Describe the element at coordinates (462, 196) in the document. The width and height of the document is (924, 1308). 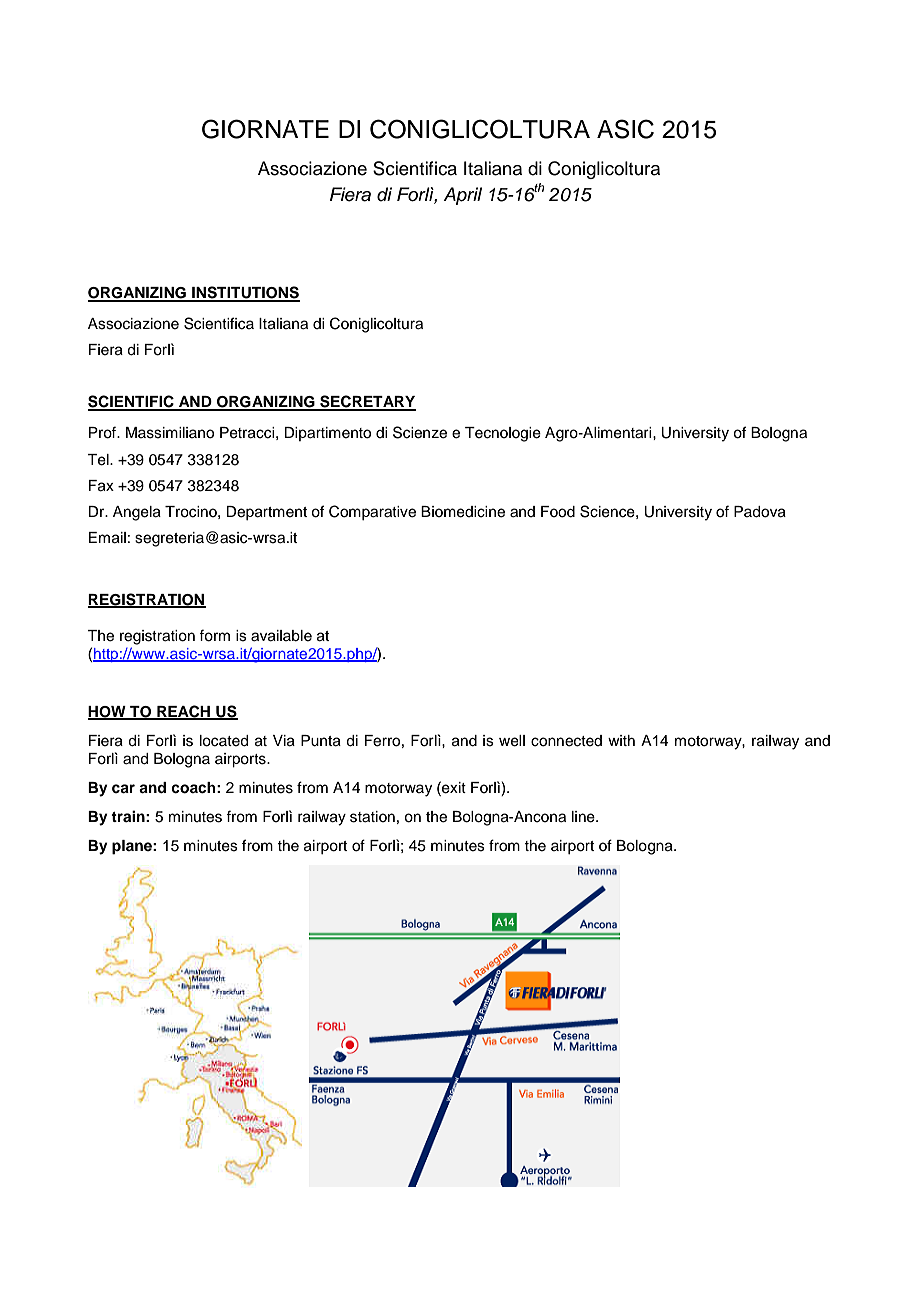
I see `April` at that location.
